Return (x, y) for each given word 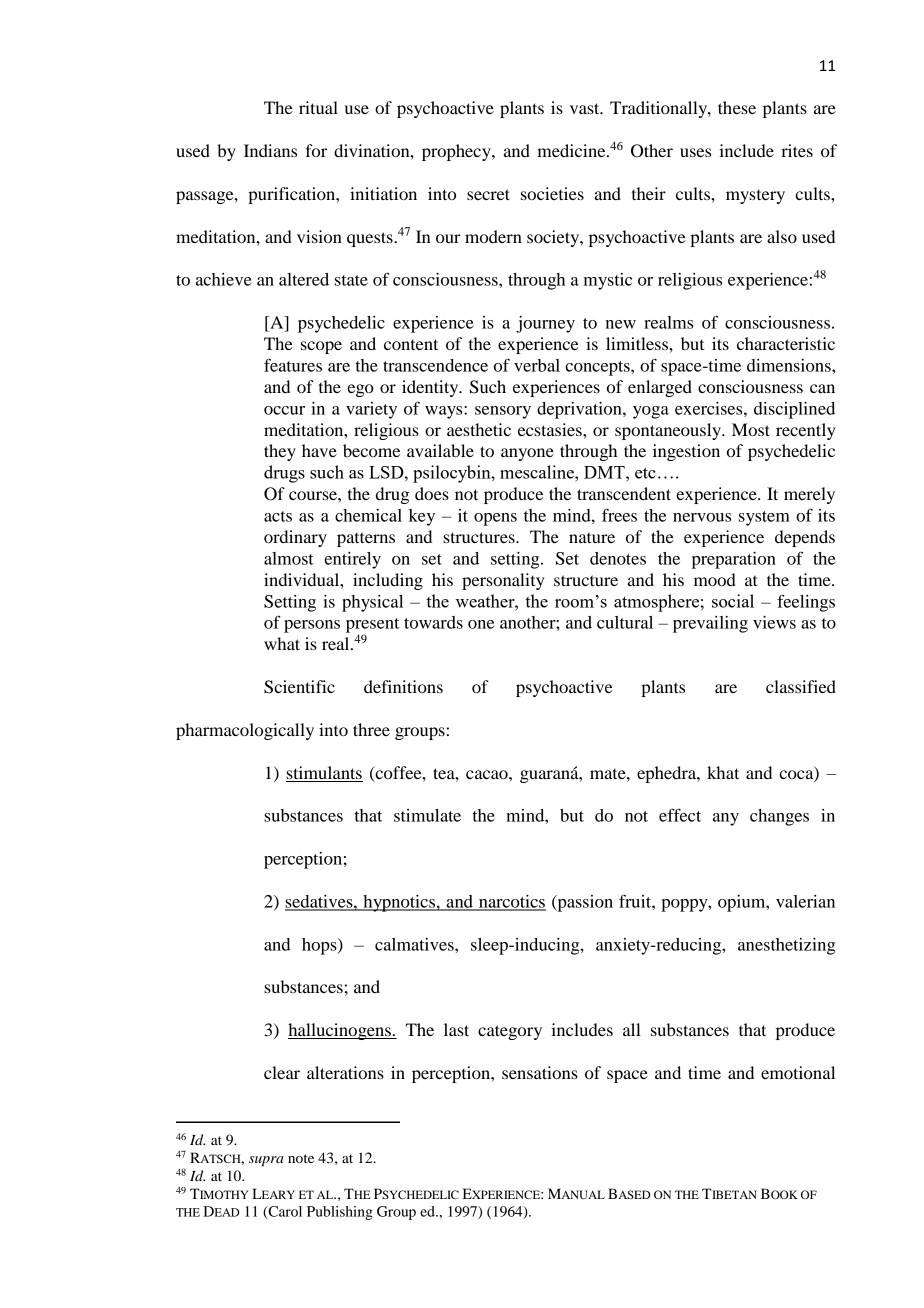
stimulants (324, 772)
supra (266, 1161)
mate (609, 774)
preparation (734, 560)
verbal (537, 365)
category (510, 1032)
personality (503, 581)
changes (779, 817)
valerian (805, 901)
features (293, 365)
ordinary (295, 538)
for (316, 150)
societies (552, 193)
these (737, 107)
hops (320, 946)
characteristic (786, 343)
